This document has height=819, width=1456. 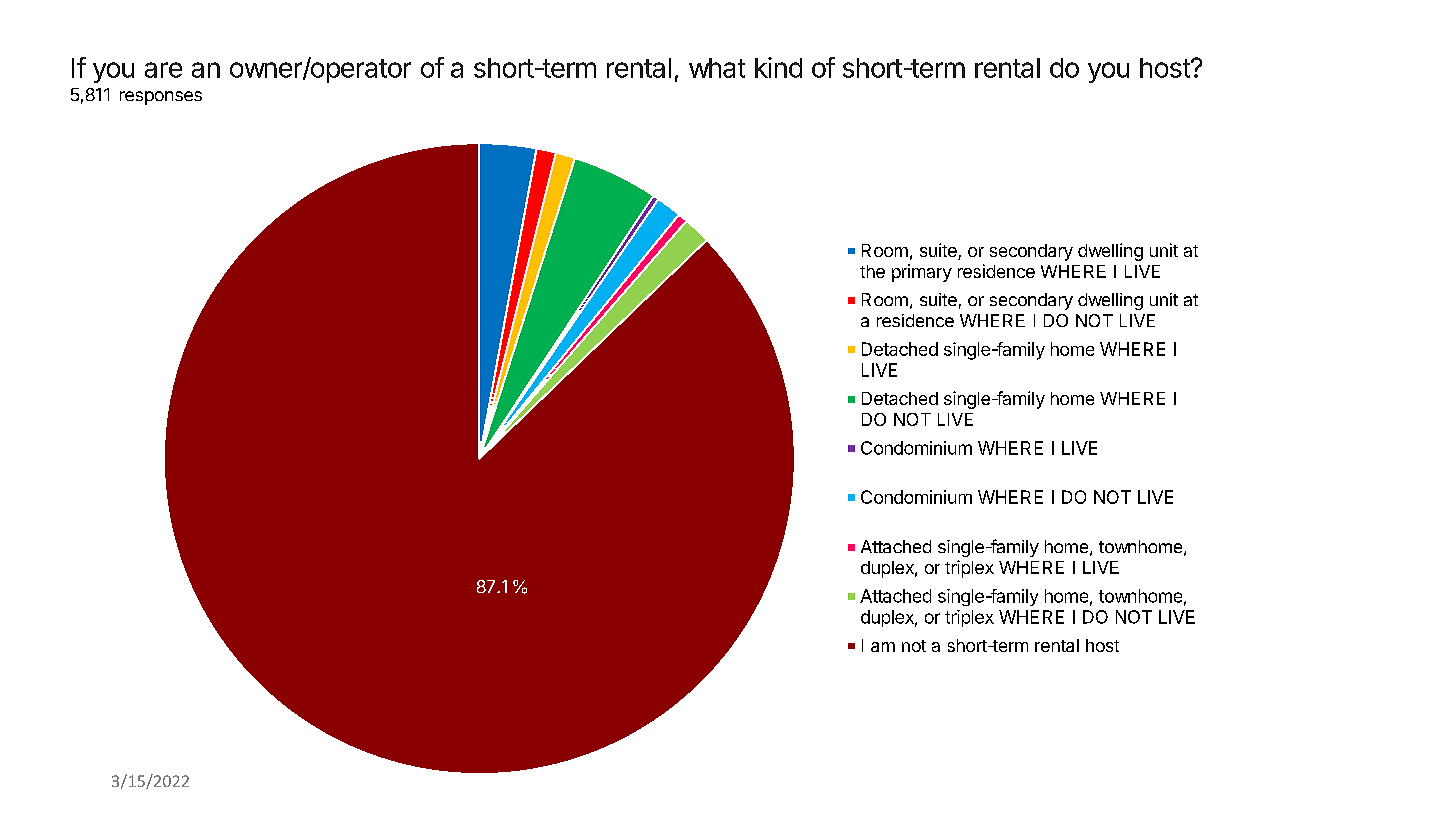 What do you see at coordinates (717, 68) in the document?
I see `what` at bounding box center [717, 68].
